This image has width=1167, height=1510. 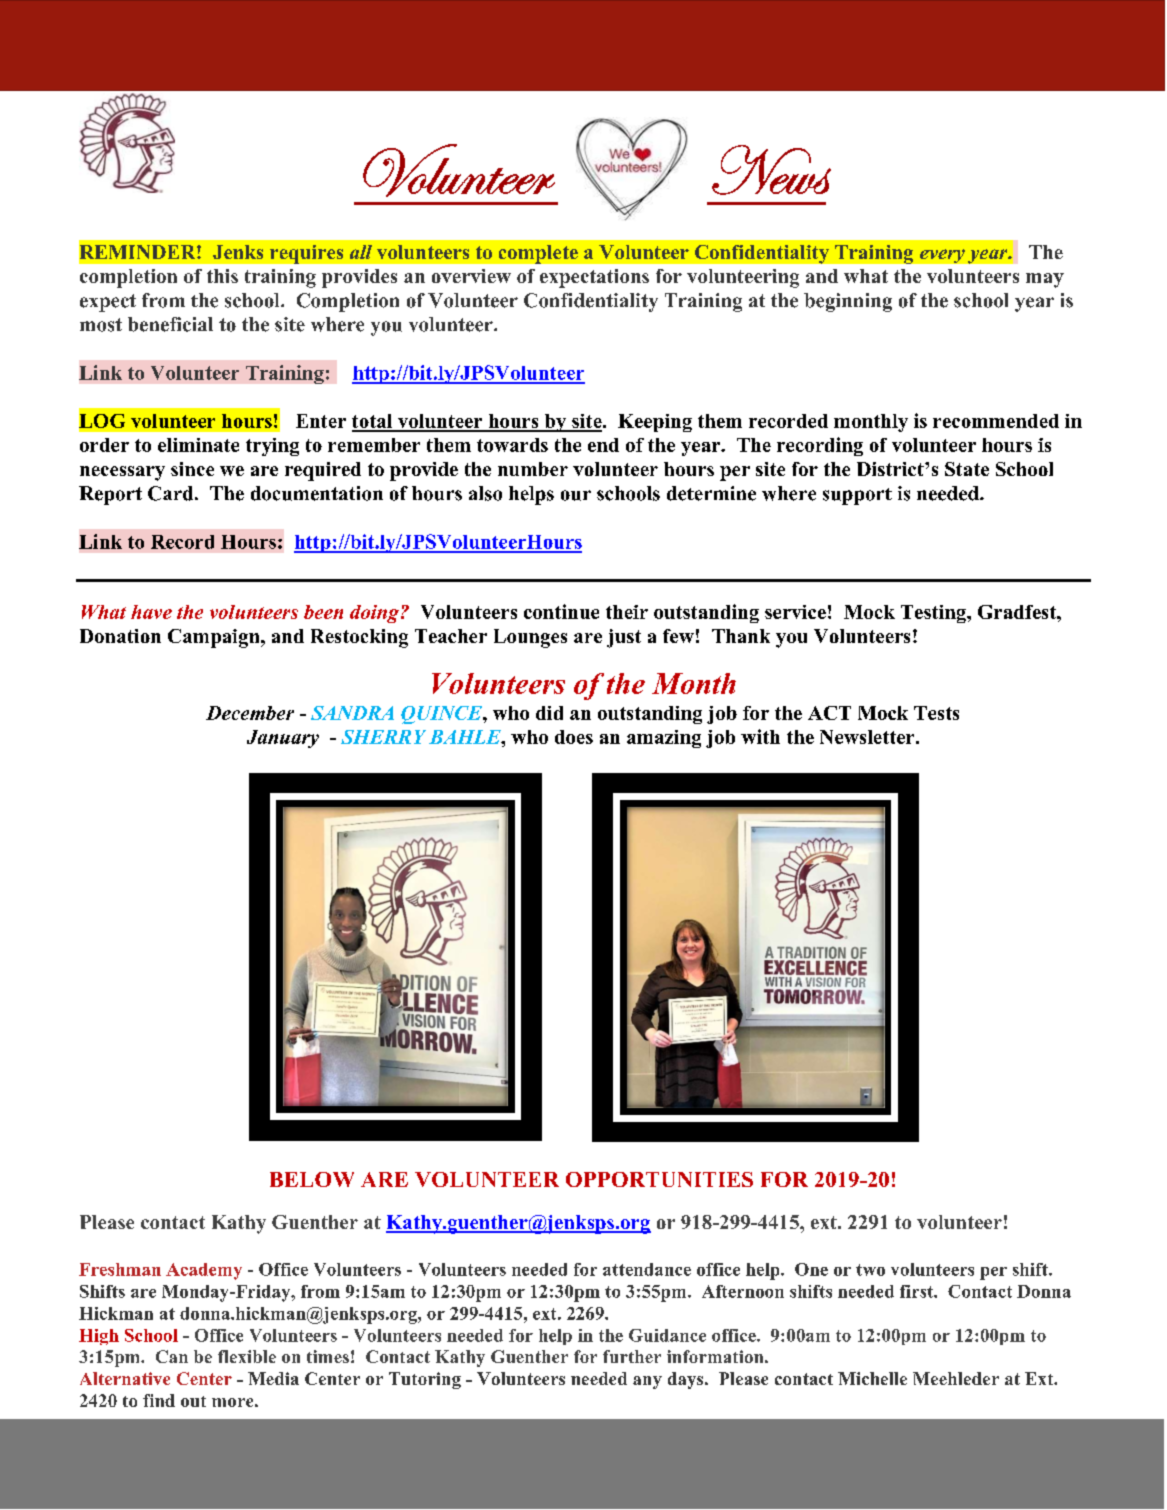 What do you see at coordinates (574, 737) in the image?
I see `does` at bounding box center [574, 737].
